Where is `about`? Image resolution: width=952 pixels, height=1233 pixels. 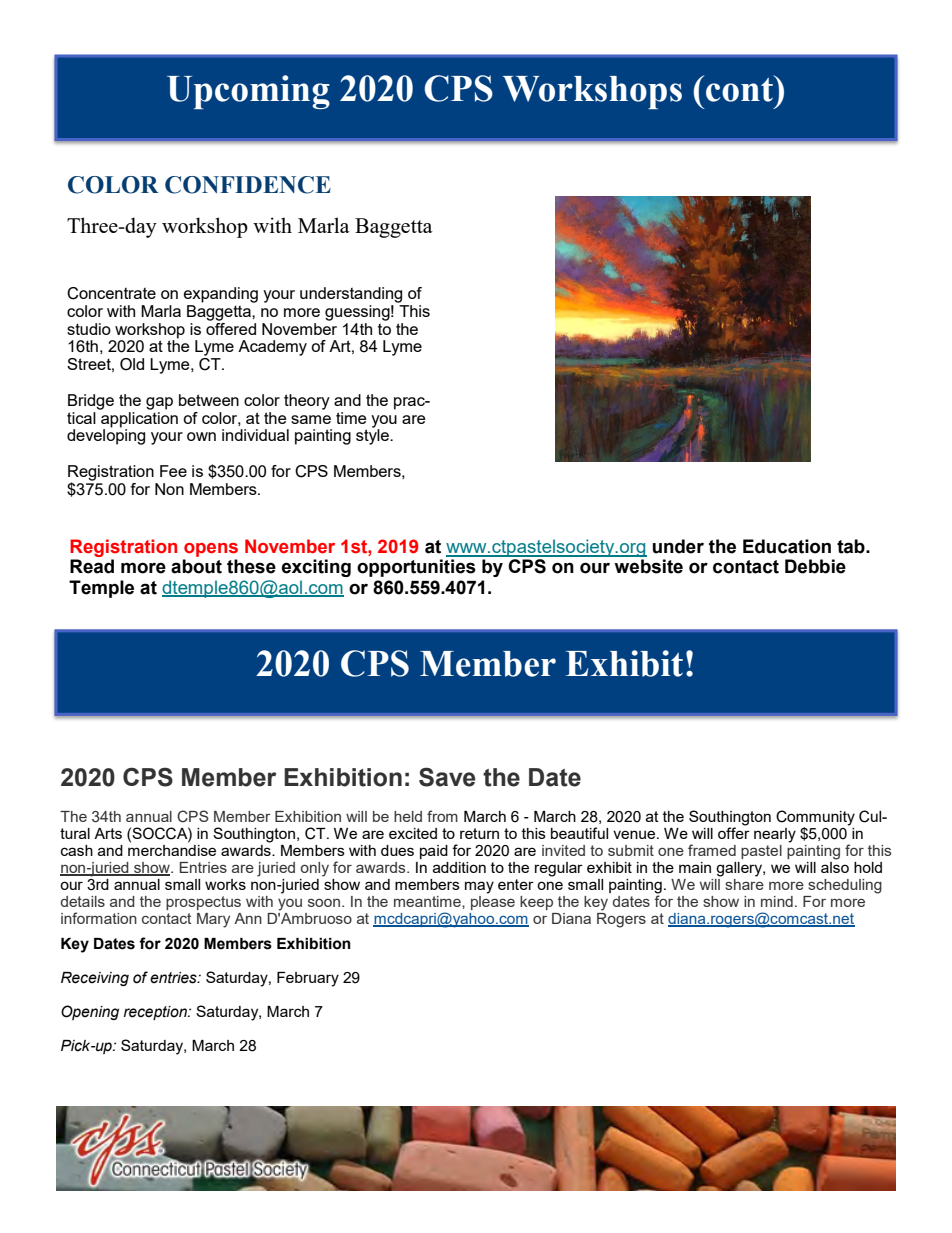
about is located at coordinates (196, 566).
